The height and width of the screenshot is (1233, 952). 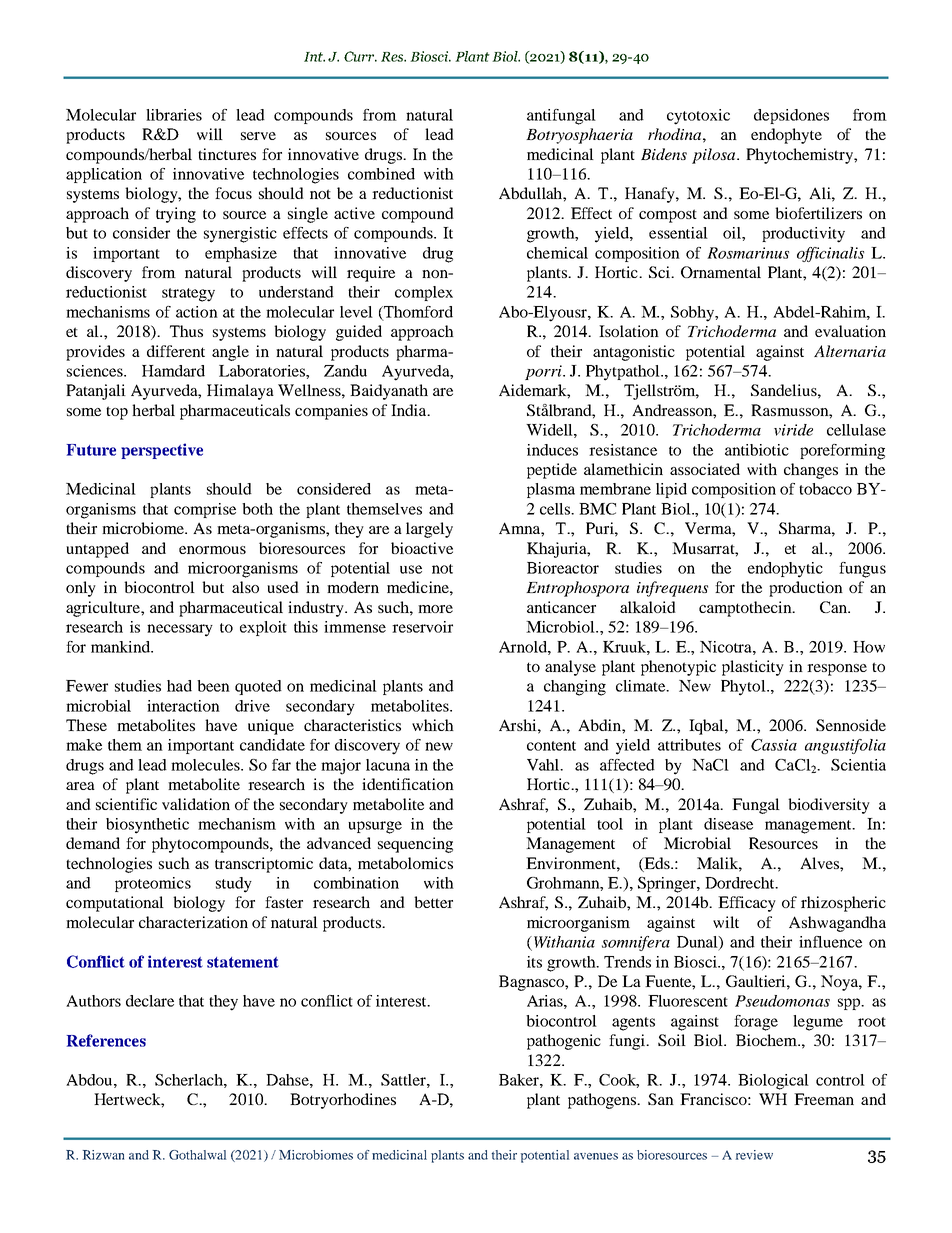 I want to click on necessary, so click(x=180, y=630).
